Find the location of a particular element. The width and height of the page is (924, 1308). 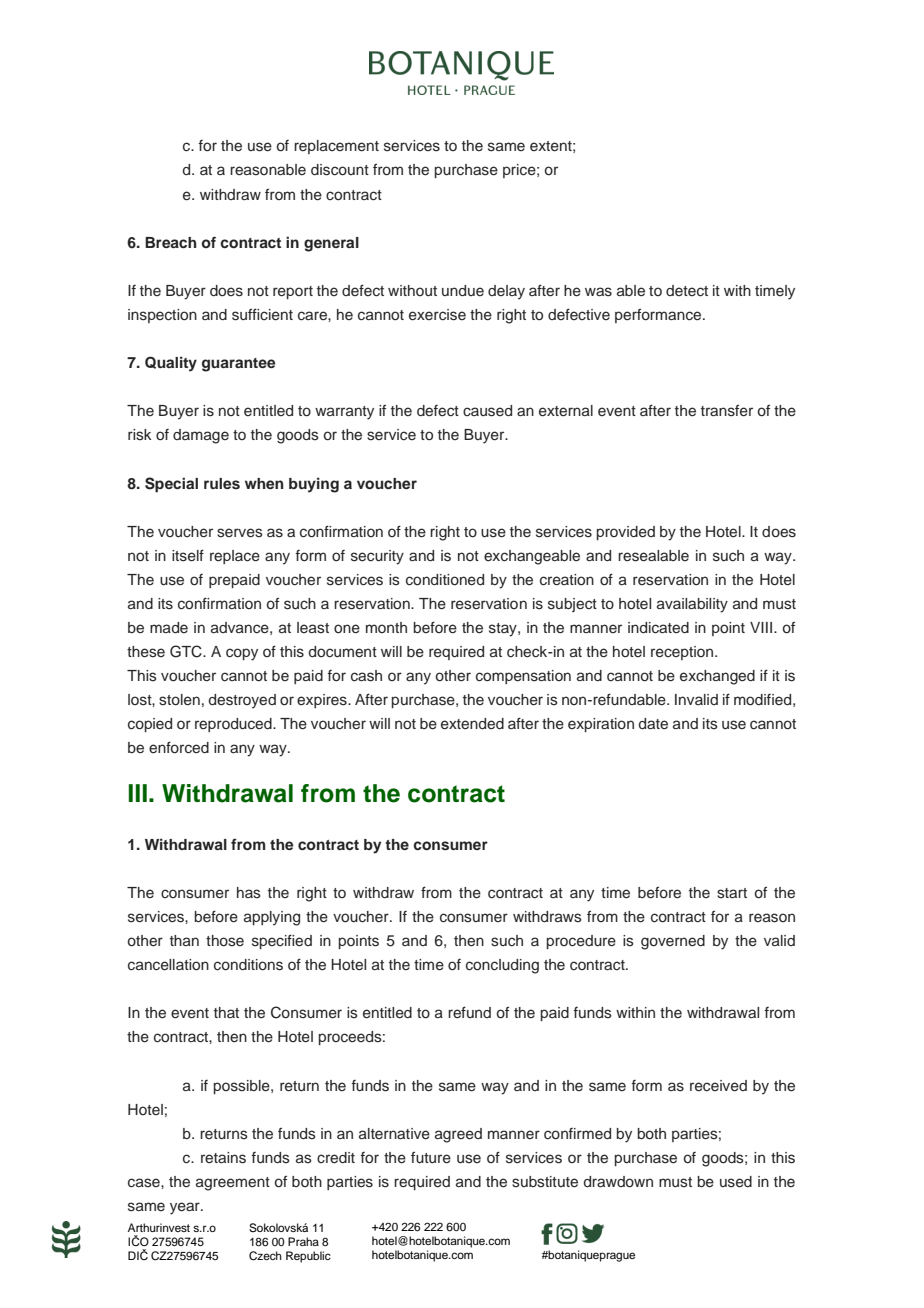

reproduced is located at coordinates (234, 725).
